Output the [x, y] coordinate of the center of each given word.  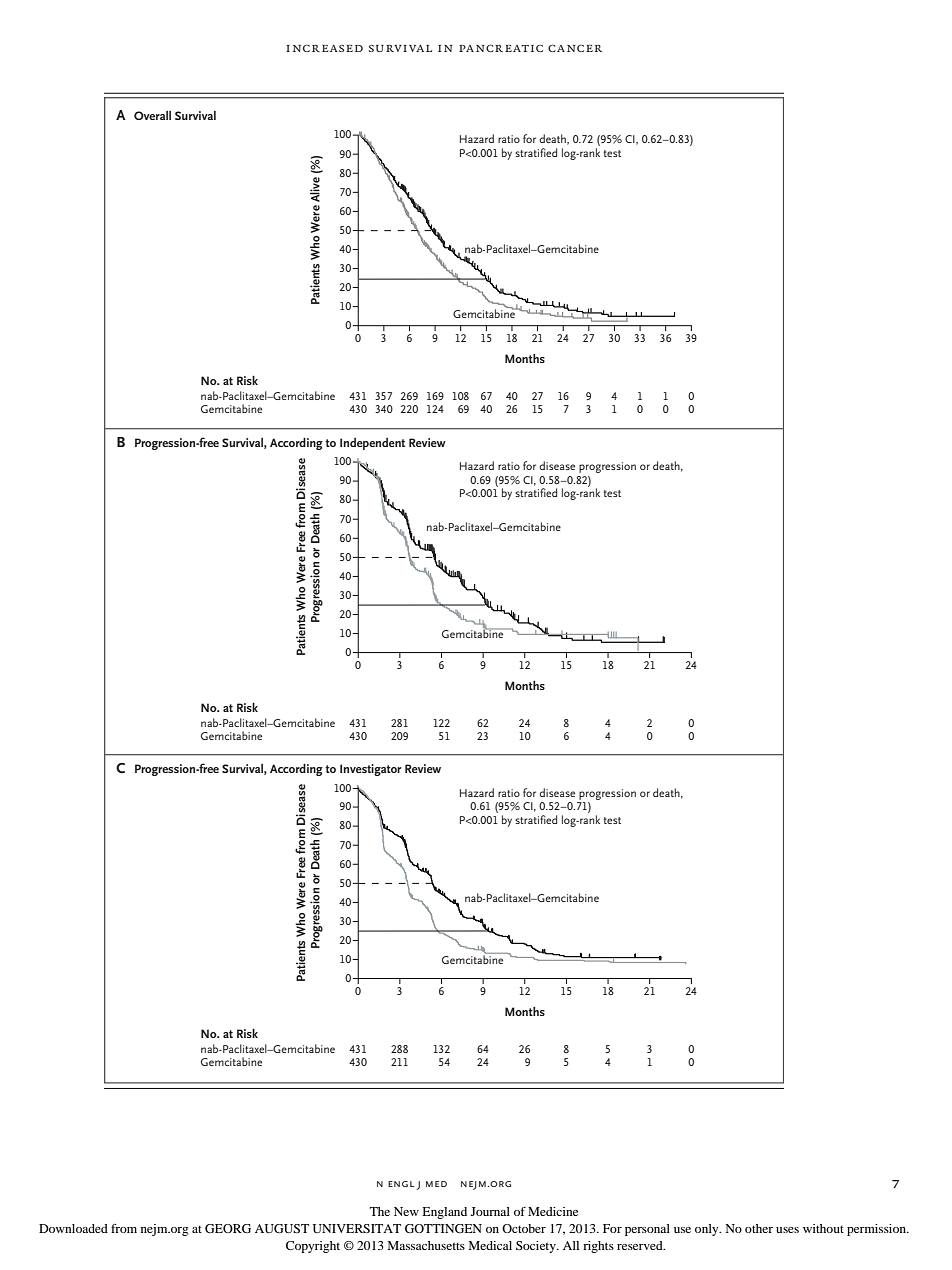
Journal [490, 1211]
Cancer [575, 48]
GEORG [228, 1228]
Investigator [371, 770]
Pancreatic [501, 48]
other [759, 1228]
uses [787, 1230]
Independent [372, 444]
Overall [152, 115]
